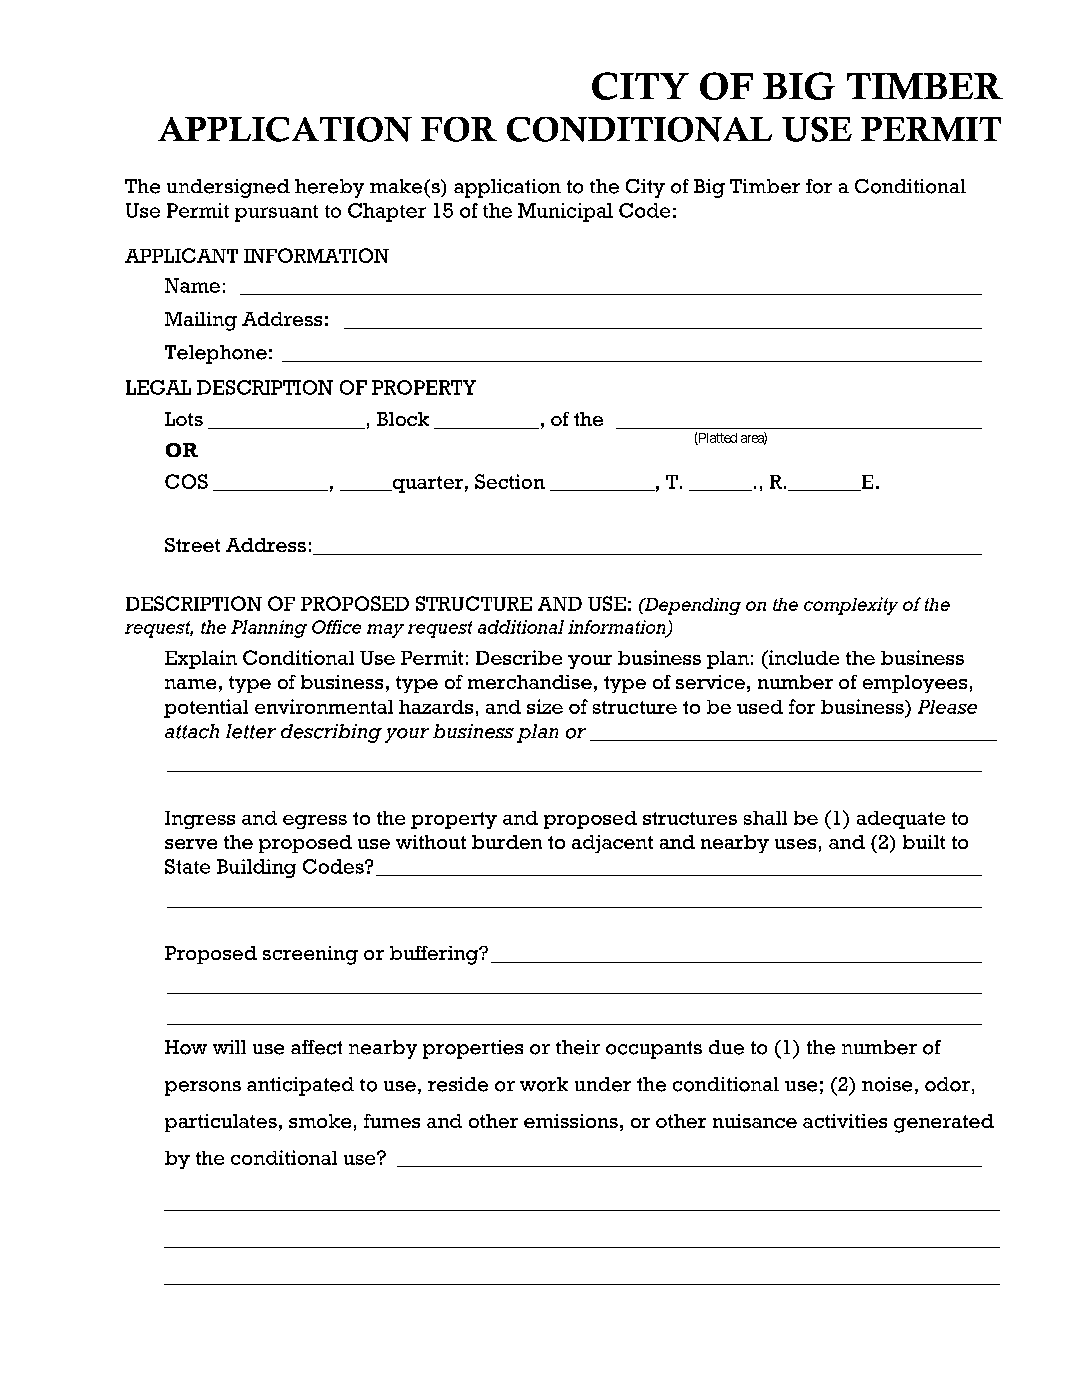  I want to click on pursuant, so click(276, 213).
